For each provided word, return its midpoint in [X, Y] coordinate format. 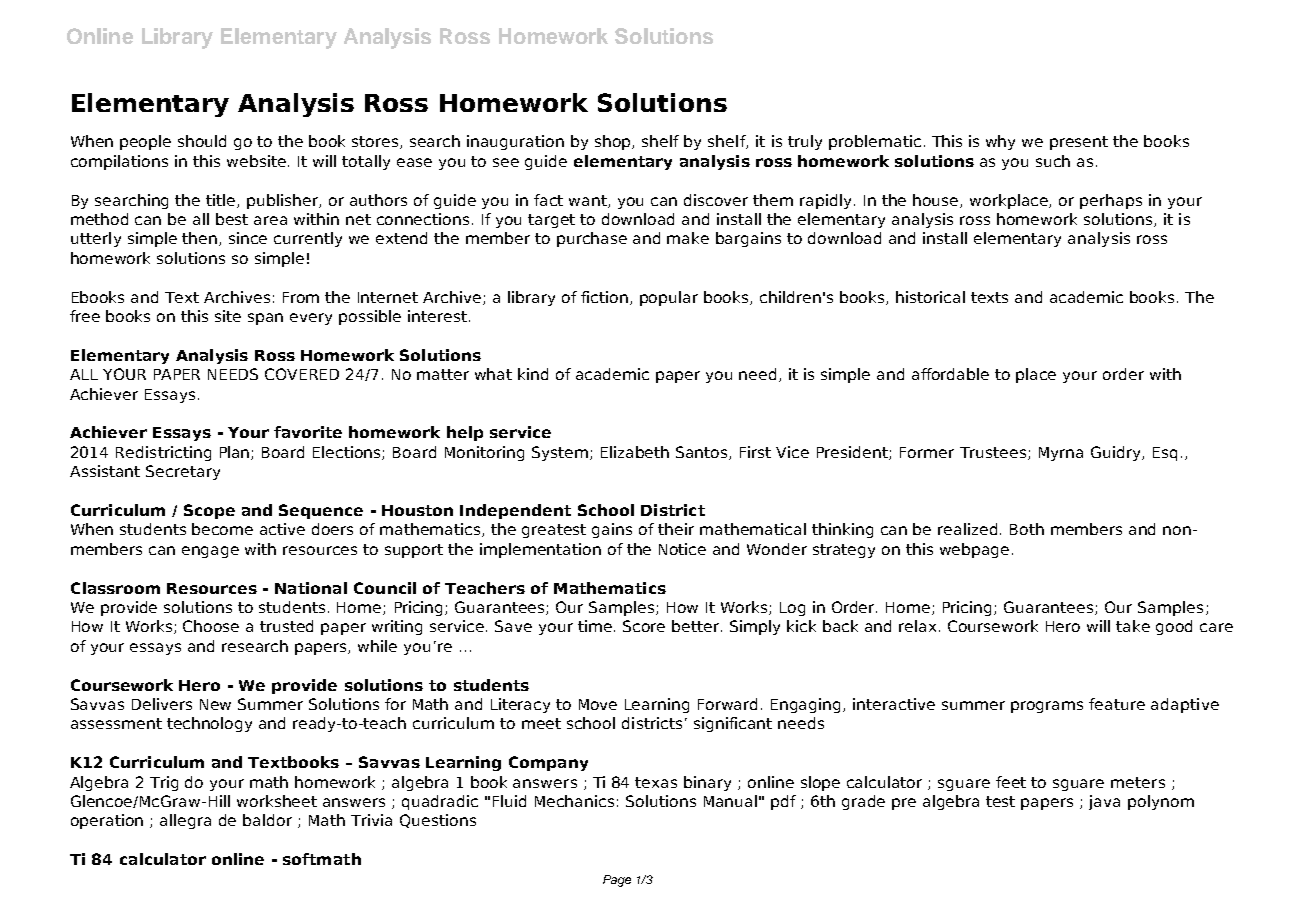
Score [644, 626]
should [202, 141]
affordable [950, 374]
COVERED [302, 374]
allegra [185, 821]
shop [614, 142]
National [311, 588]
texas [656, 782]
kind [533, 374]
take [1133, 626]
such [1053, 161]
